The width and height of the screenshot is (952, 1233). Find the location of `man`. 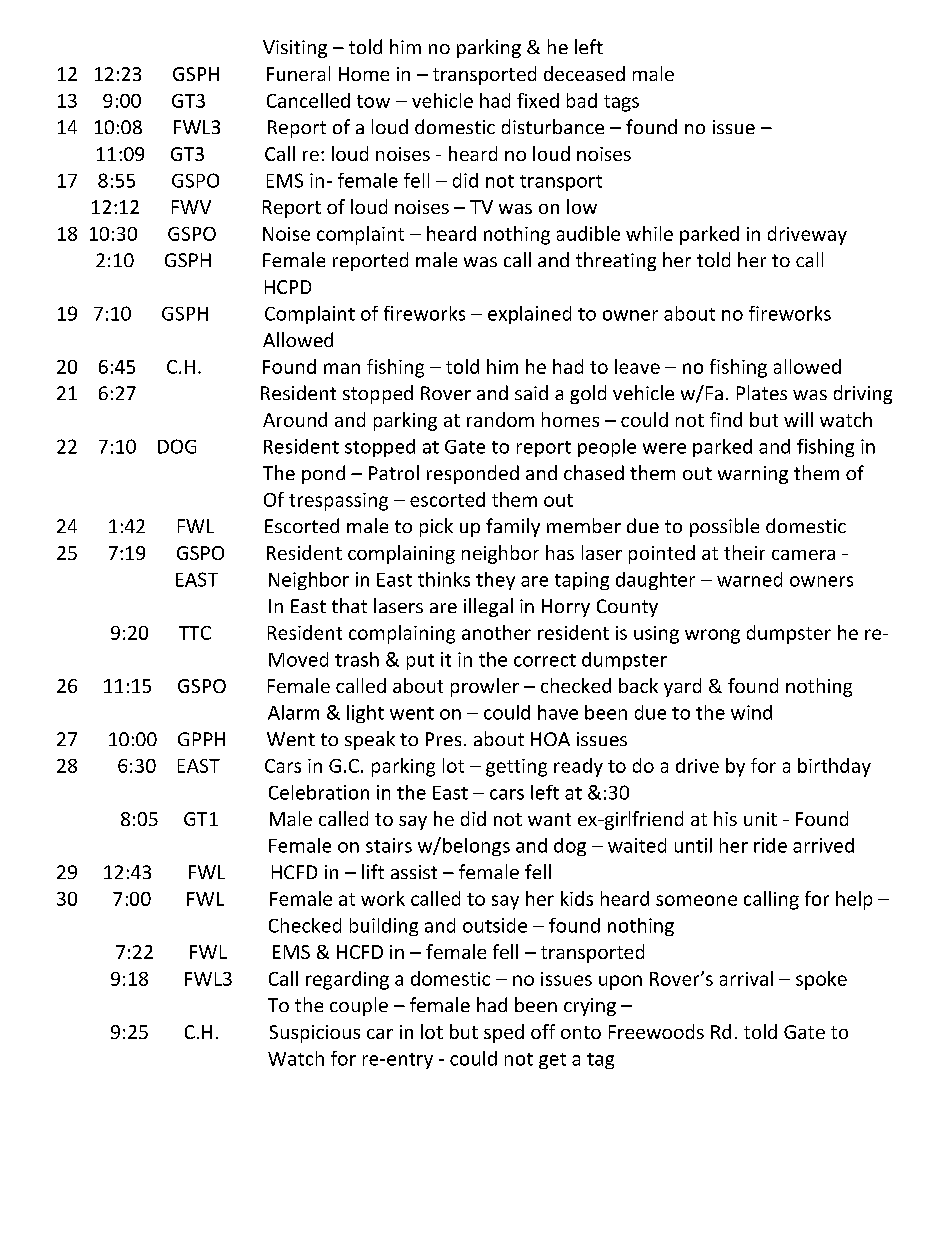

man is located at coordinates (342, 368).
